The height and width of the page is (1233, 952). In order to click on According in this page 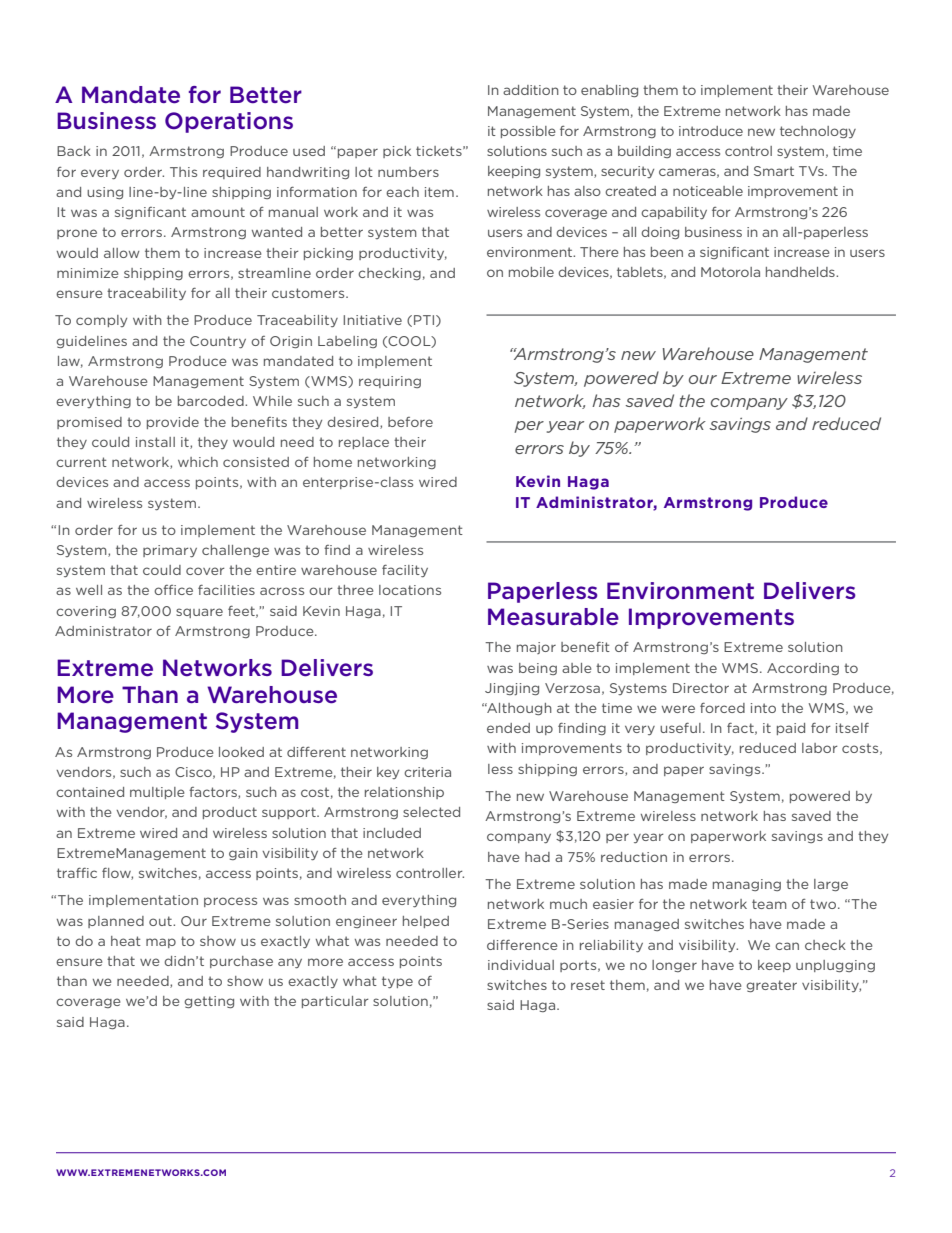, I will do `click(803, 669)`.
